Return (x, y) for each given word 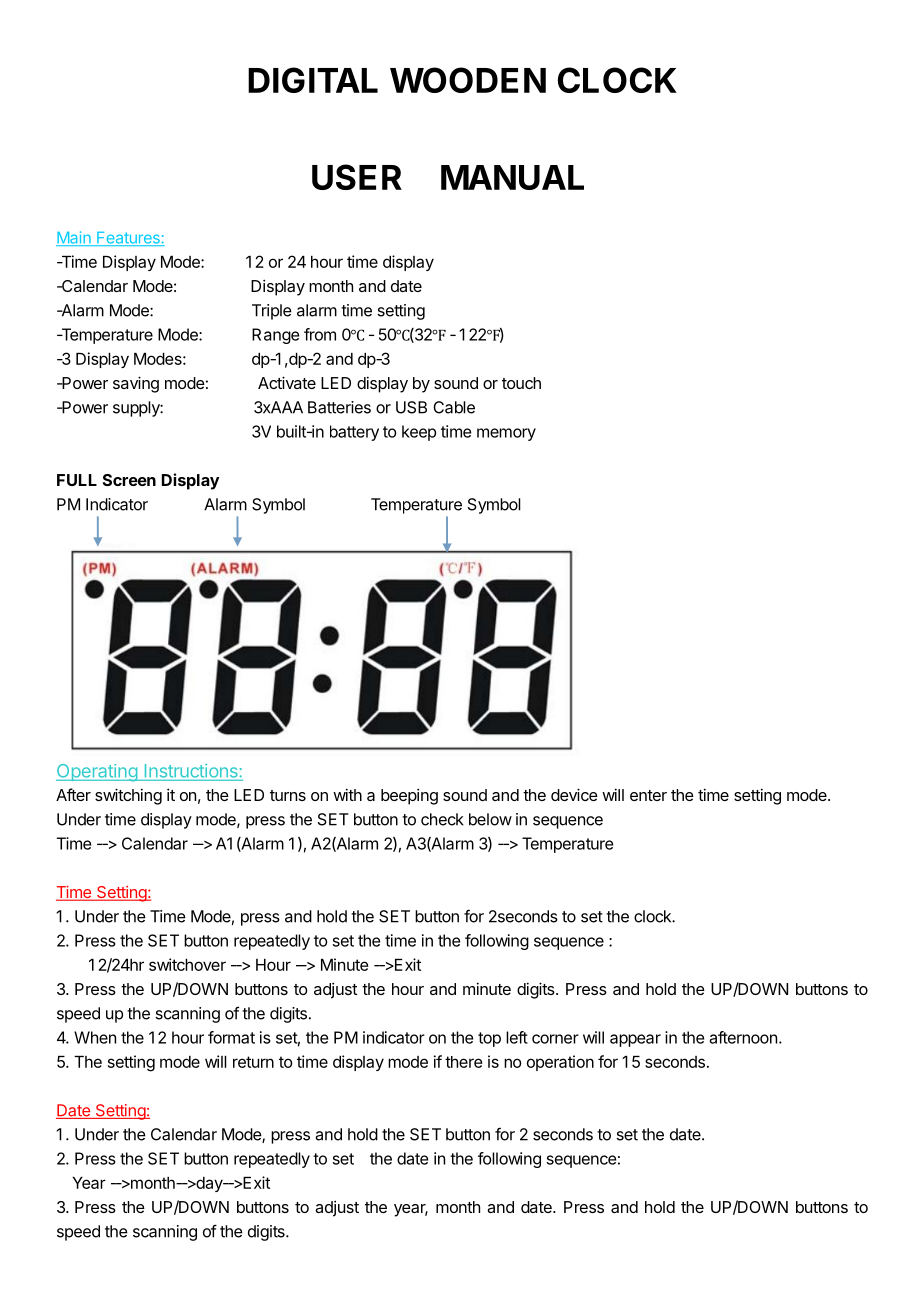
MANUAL (512, 177)
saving (136, 384)
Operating (97, 772)
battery (354, 433)
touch (521, 383)
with (347, 794)
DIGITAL (313, 80)
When (95, 1037)
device (574, 794)
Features (128, 239)
